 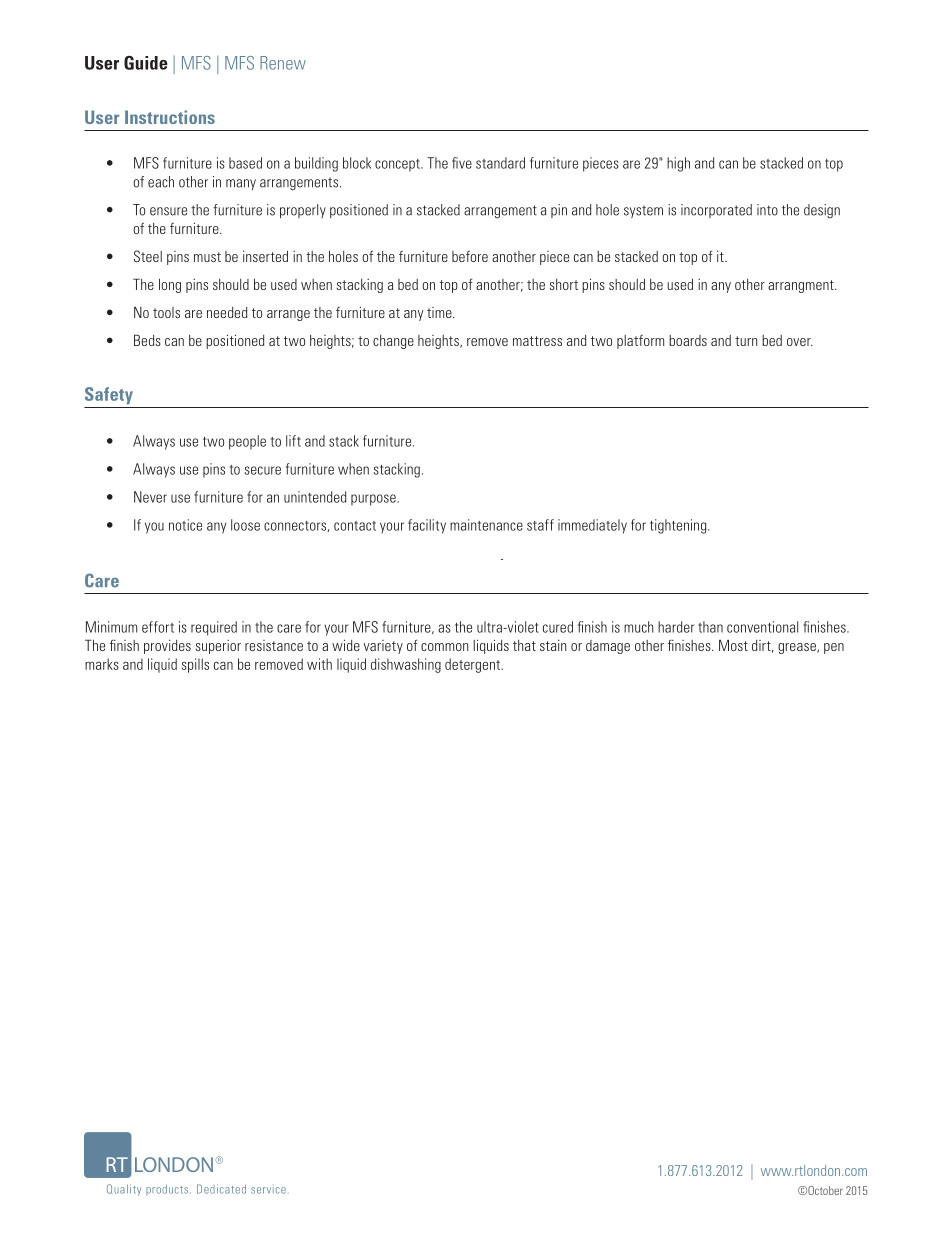 I want to click on products, so click(x=168, y=1190).
